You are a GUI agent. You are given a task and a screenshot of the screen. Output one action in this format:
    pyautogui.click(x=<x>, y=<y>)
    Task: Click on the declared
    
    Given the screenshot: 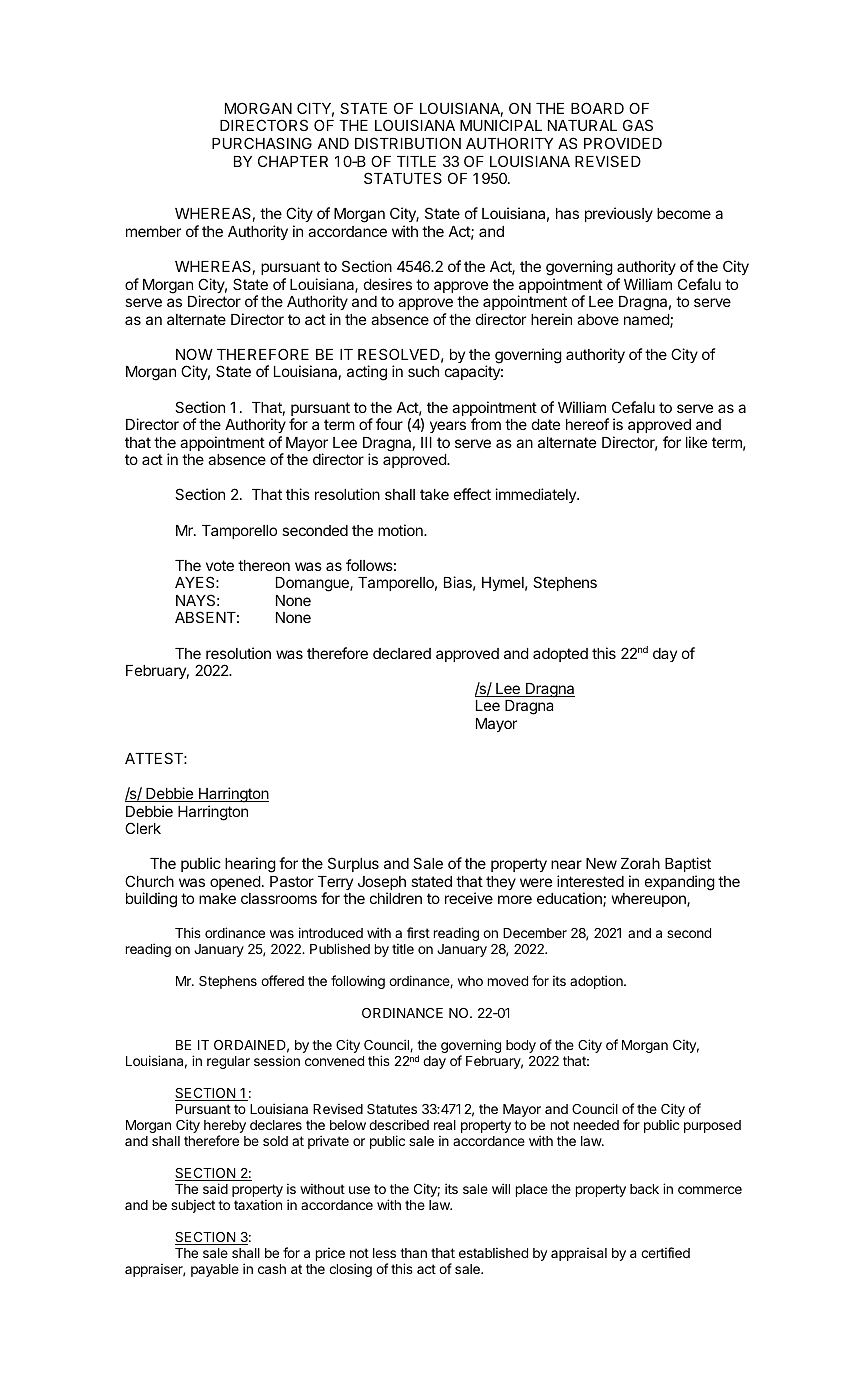 What is the action you would take?
    pyautogui.click(x=402, y=653)
